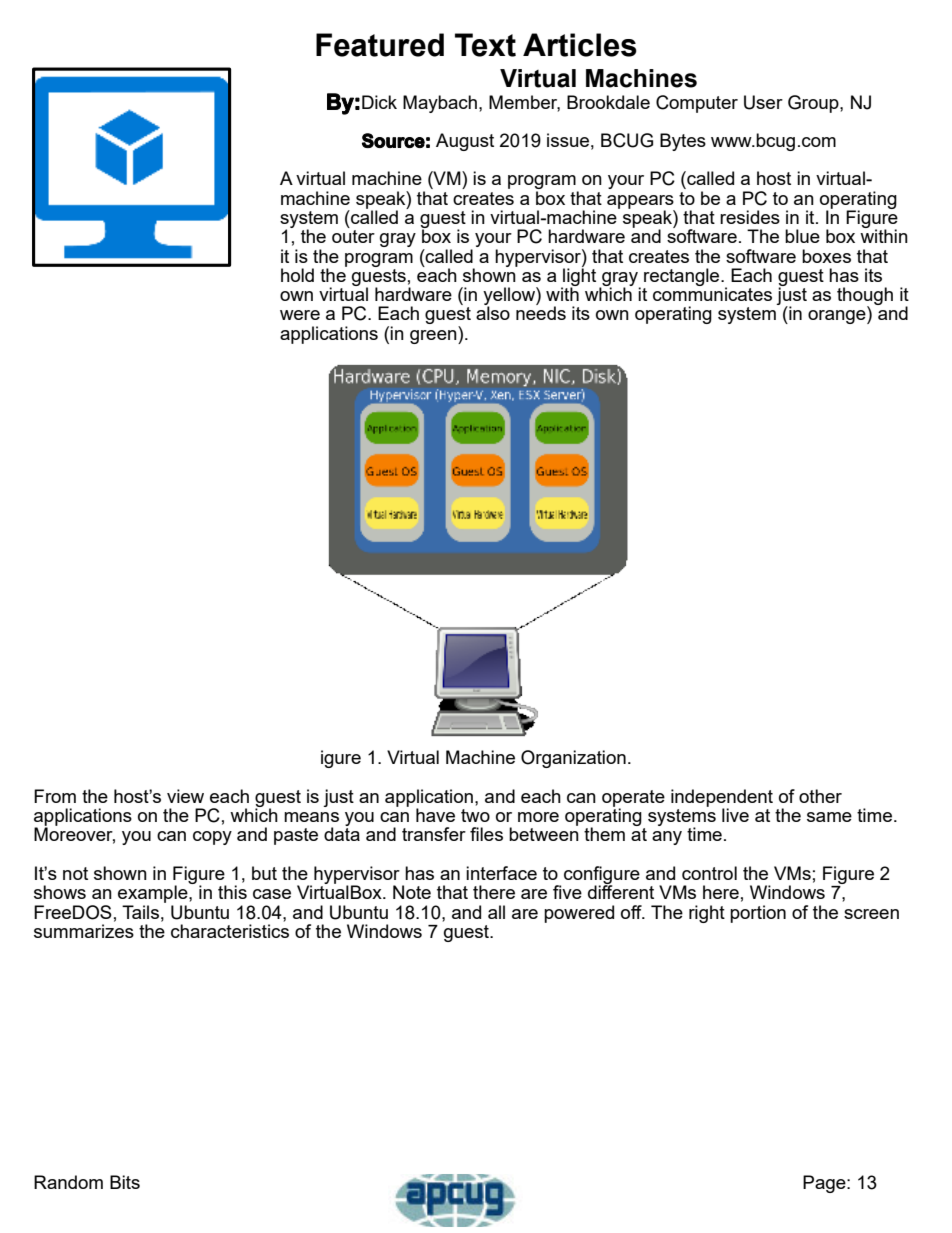 The image size is (952, 1233). Describe the element at coordinates (297, 275) in the document. I see `hold` at that location.
